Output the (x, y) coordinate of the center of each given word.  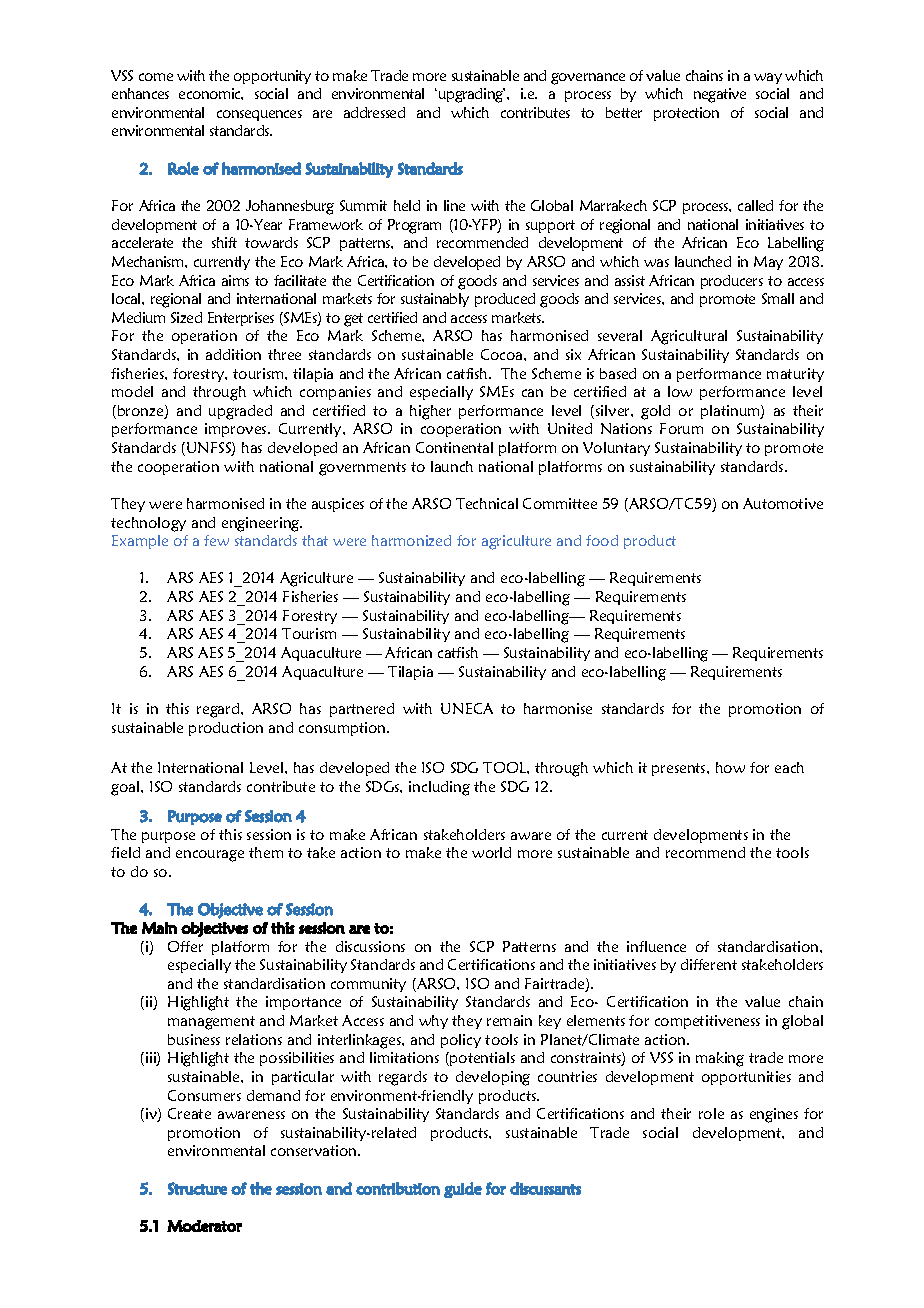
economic (211, 94)
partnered (362, 710)
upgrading (472, 95)
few (216, 540)
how (730, 767)
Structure (197, 1188)
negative (720, 95)
